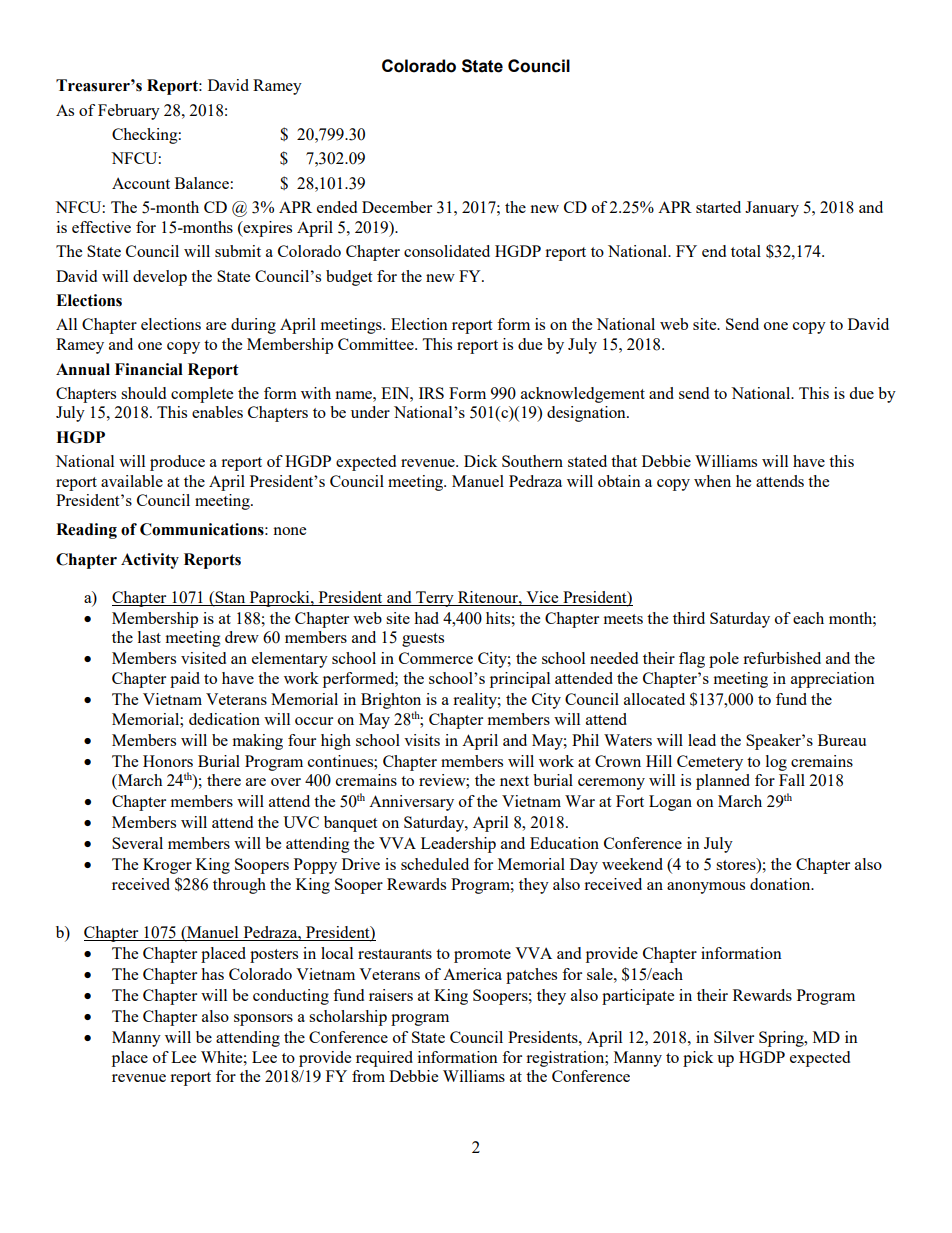 This screenshot has height=1233, width=952. I want to click on Silver, so click(734, 1037).
